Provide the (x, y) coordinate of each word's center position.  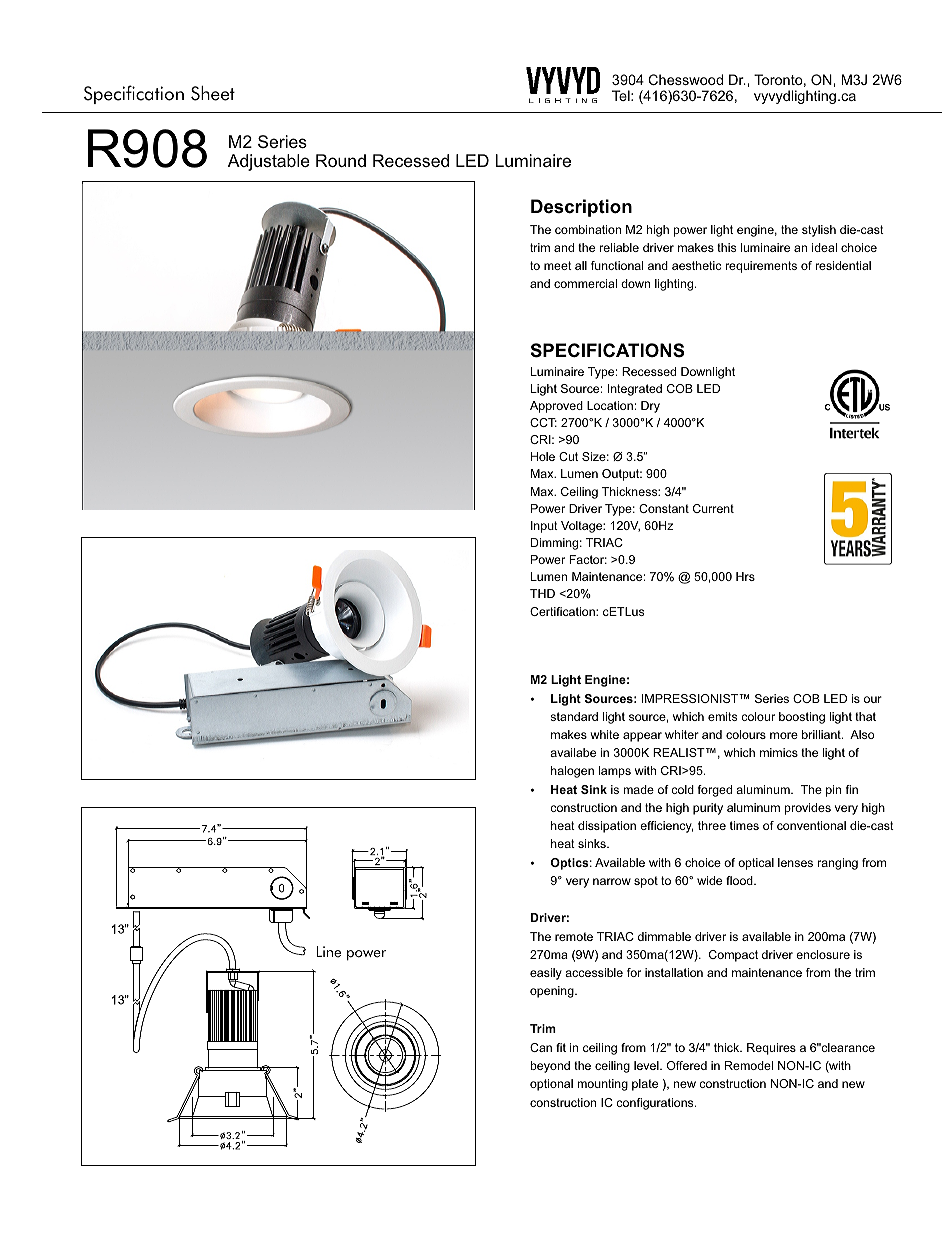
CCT (543, 422)
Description (581, 208)
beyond (550, 1067)
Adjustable (269, 162)
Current (713, 508)
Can (541, 1047)
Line (328, 952)
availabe (573, 752)
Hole (543, 456)
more (784, 735)
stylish (819, 231)
